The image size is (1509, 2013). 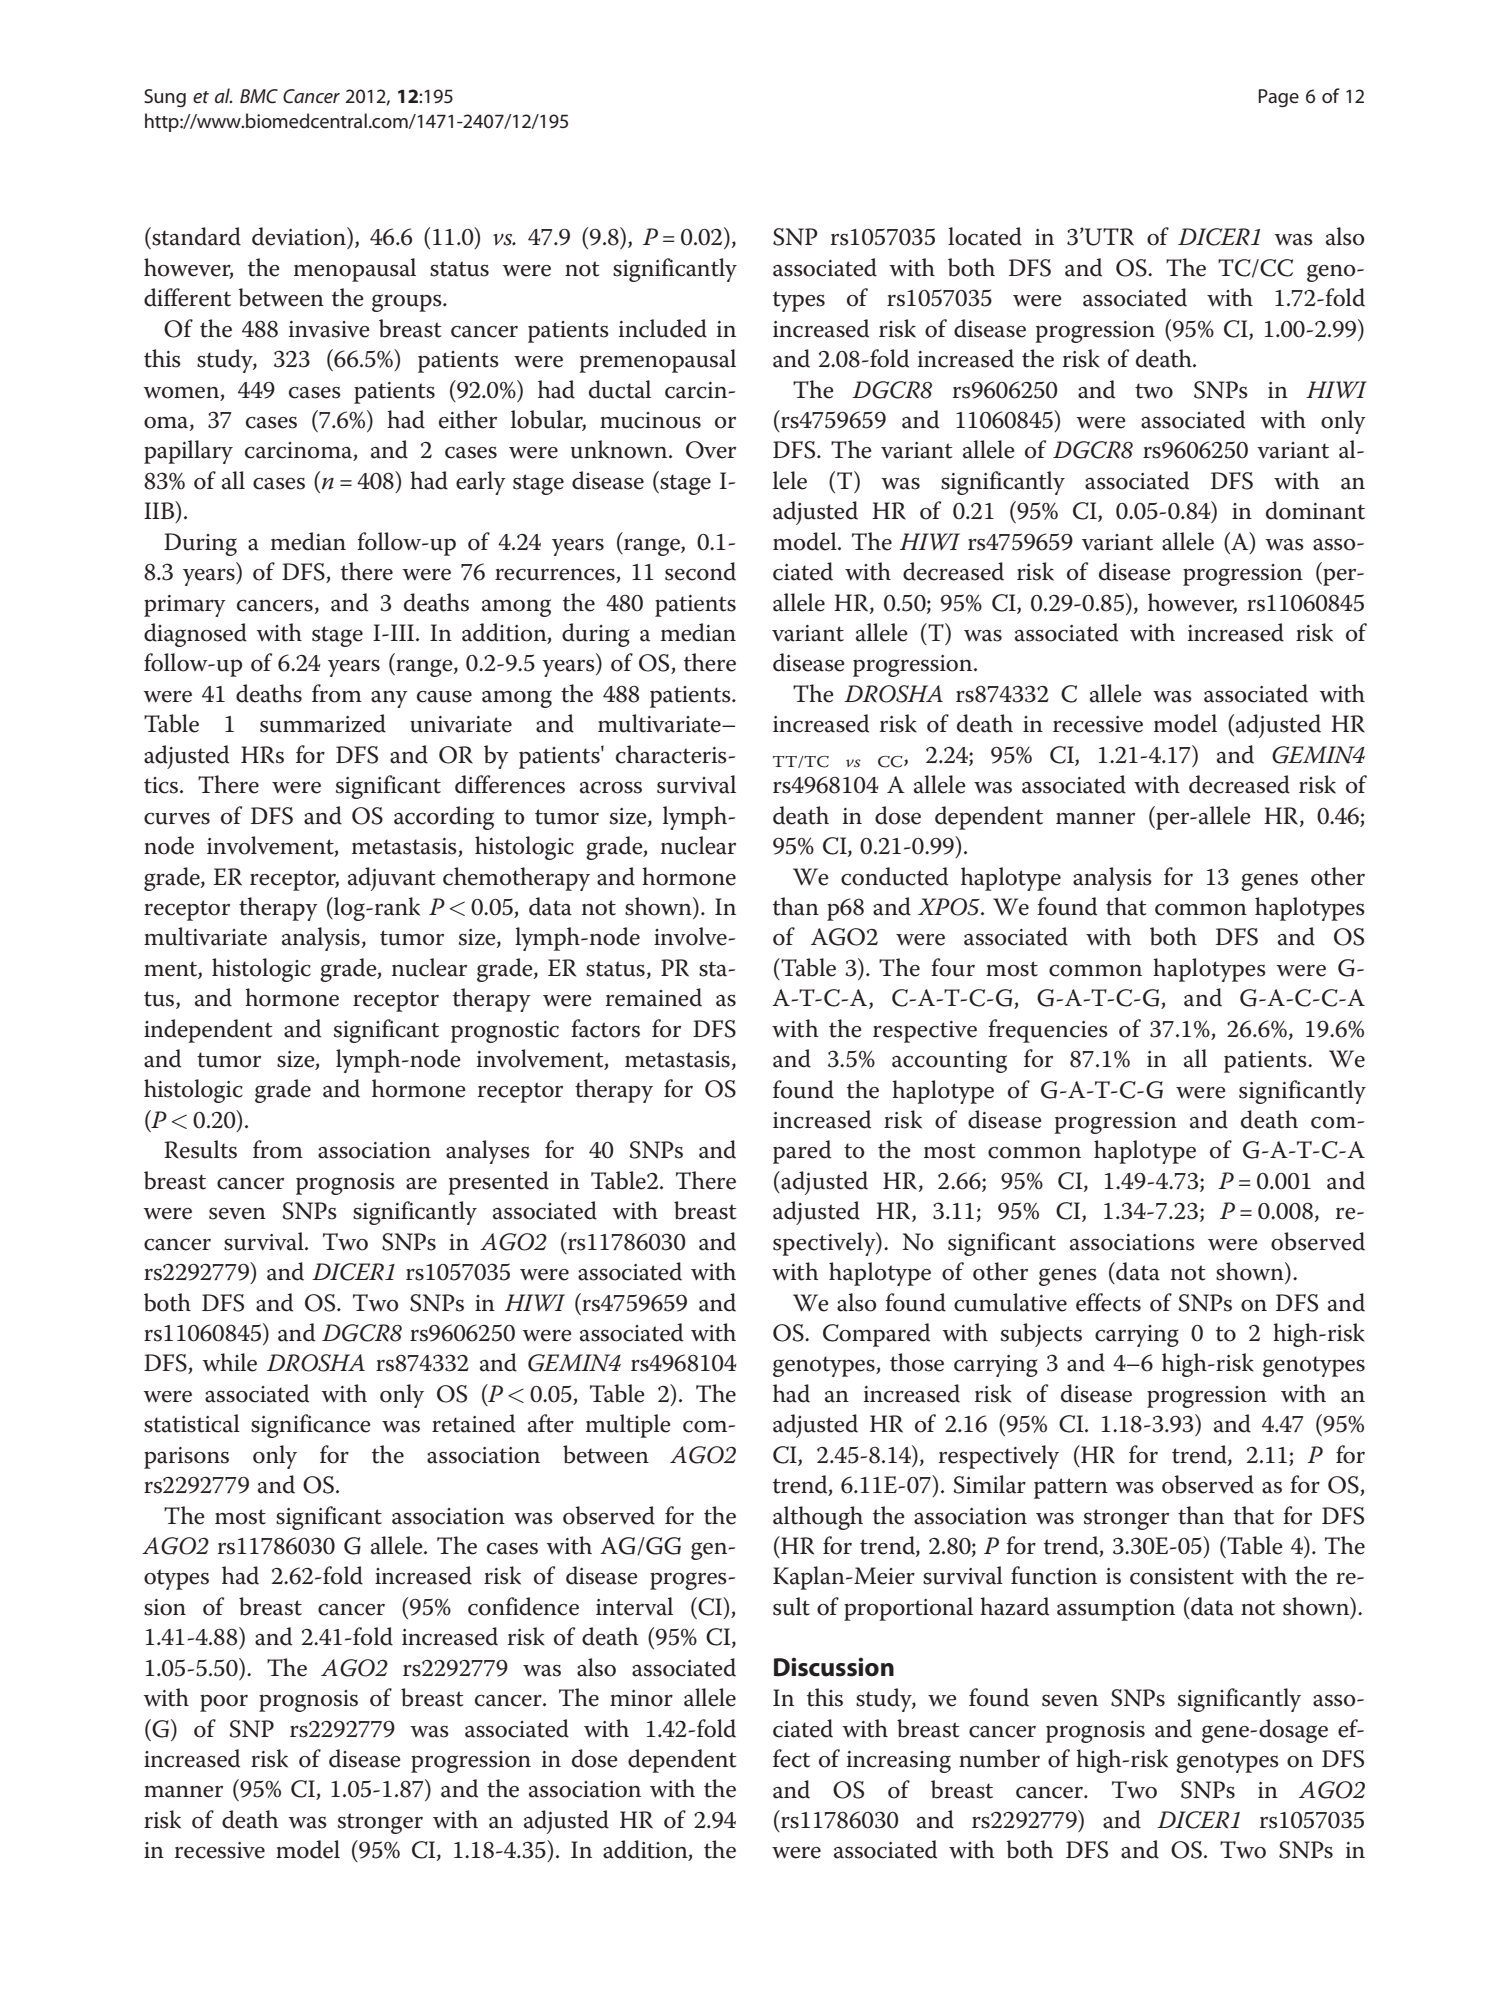 I want to click on presented, so click(x=499, y=1183).
